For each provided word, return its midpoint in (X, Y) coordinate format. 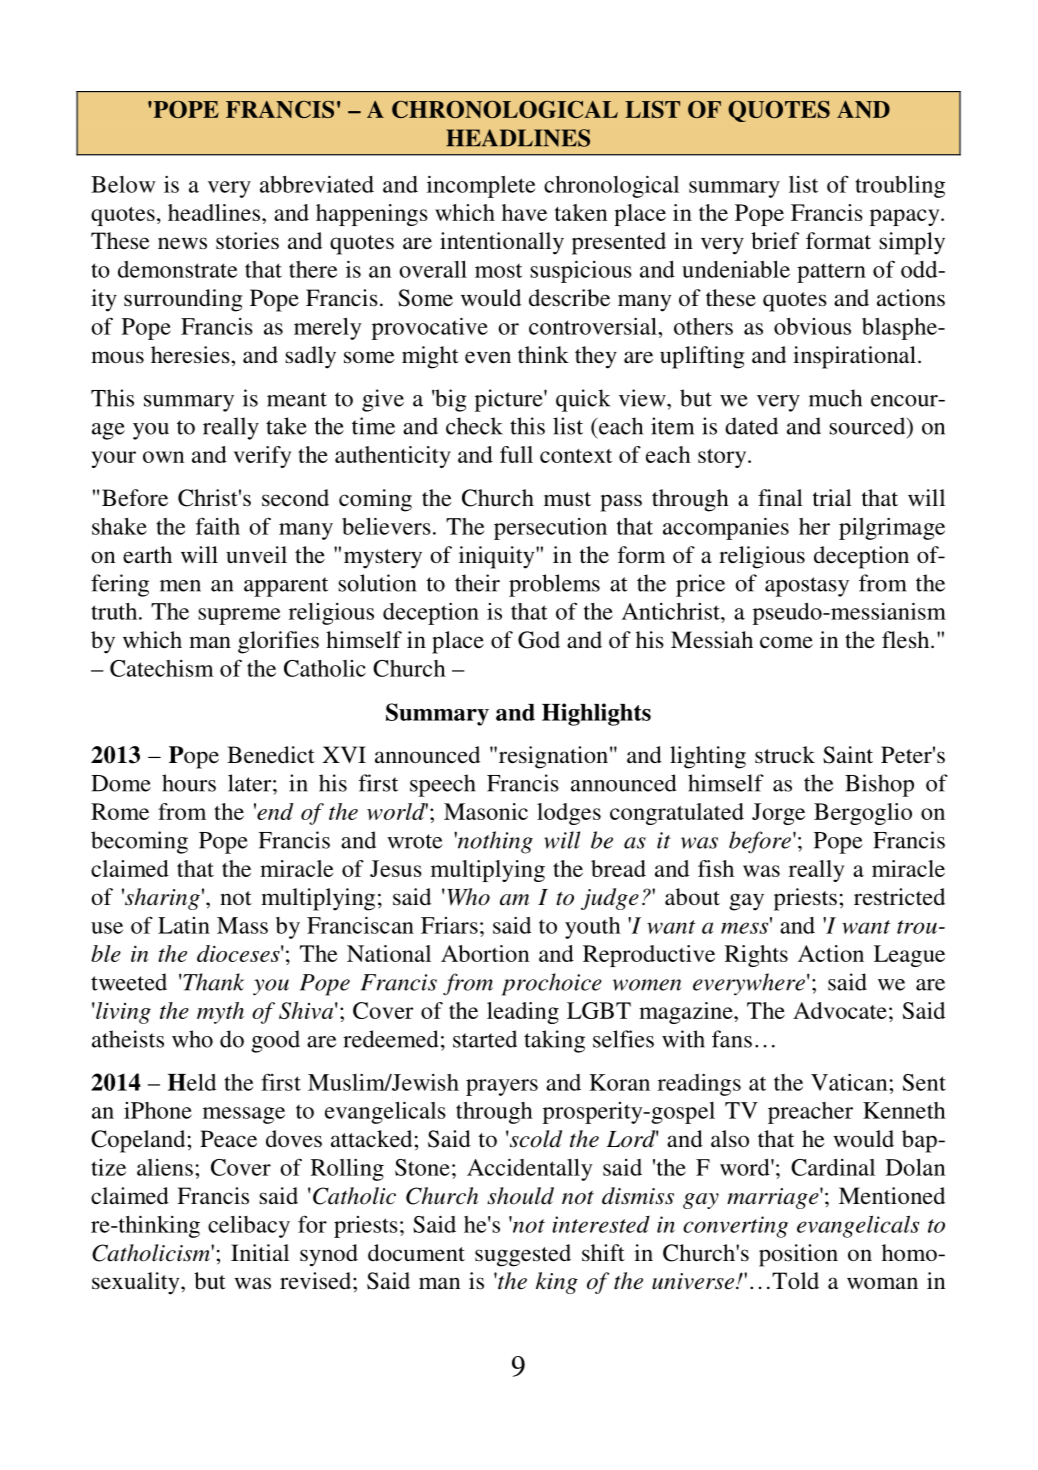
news (182, 243)
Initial (260, 1253)
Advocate (840, 1010)
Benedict (271, 755)
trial (832, 497)
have (524, 212)
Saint (848, 755)
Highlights (596, 714)
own (163, 457)
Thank (212, 982)
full (516, 454)
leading (523, 1013)
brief (775, 240)
